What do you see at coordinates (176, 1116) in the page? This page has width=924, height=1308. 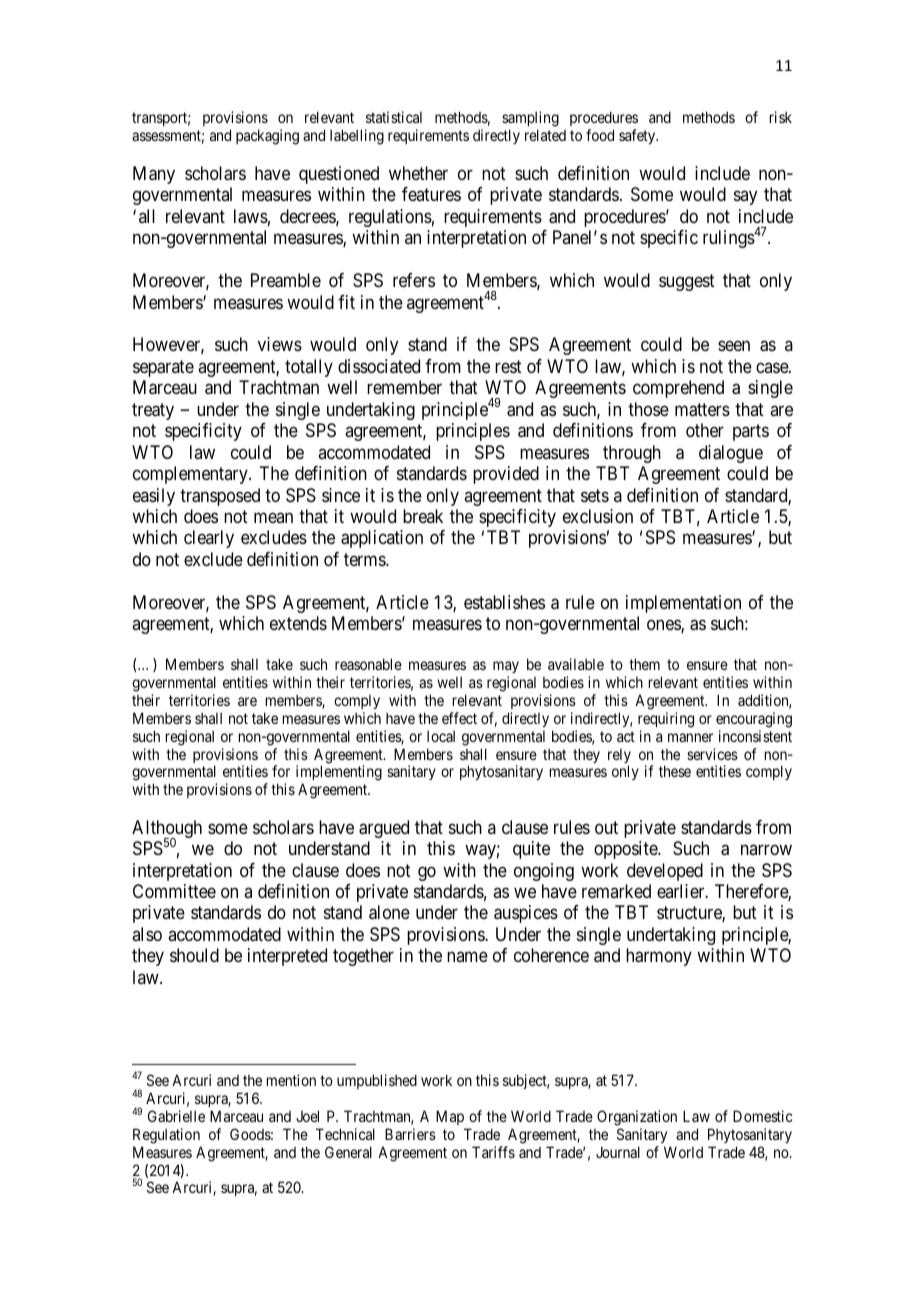 I see `Gabrielle` at bounding box center [176, 1116].
